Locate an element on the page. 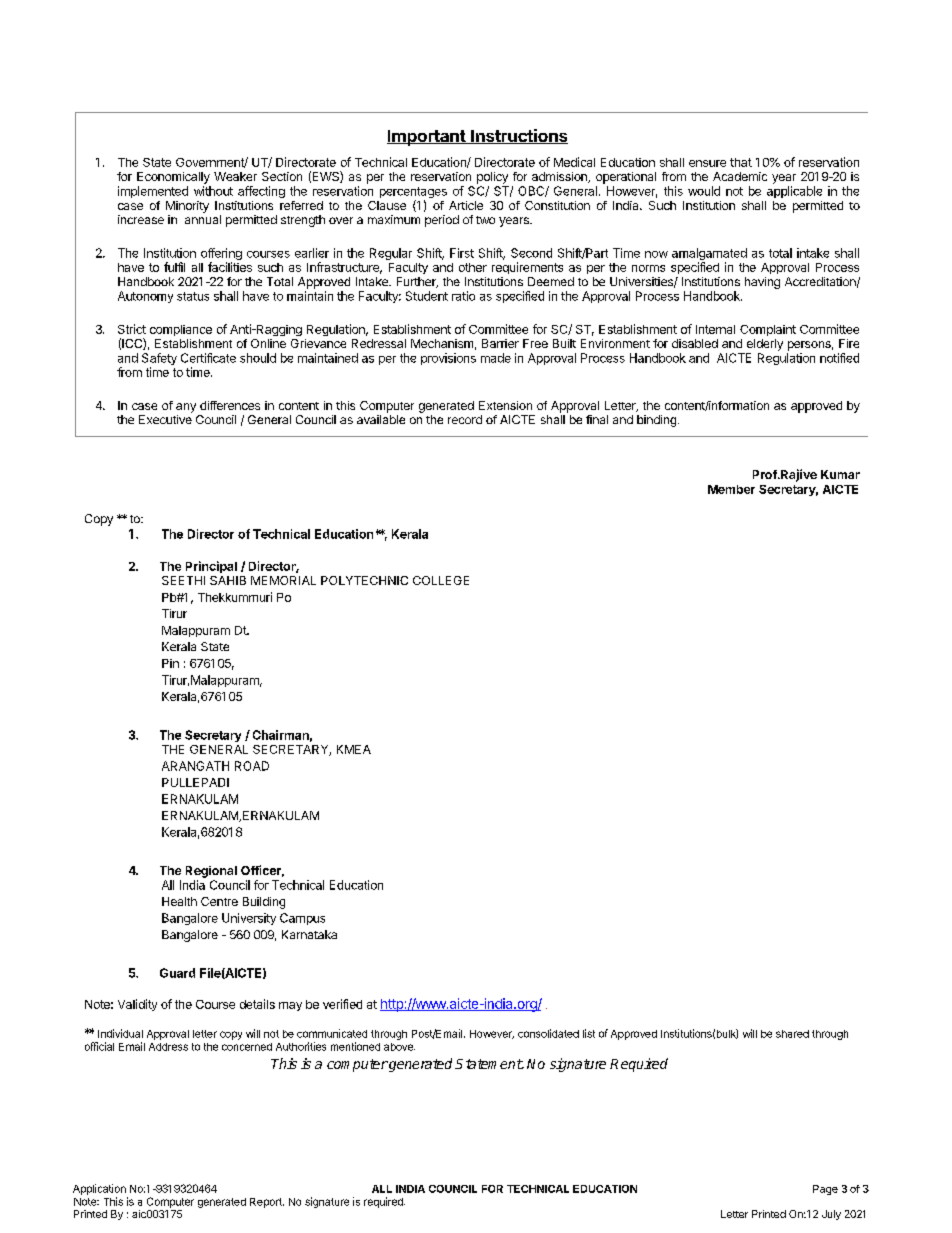  Member is located at coordinates (731, 489).
